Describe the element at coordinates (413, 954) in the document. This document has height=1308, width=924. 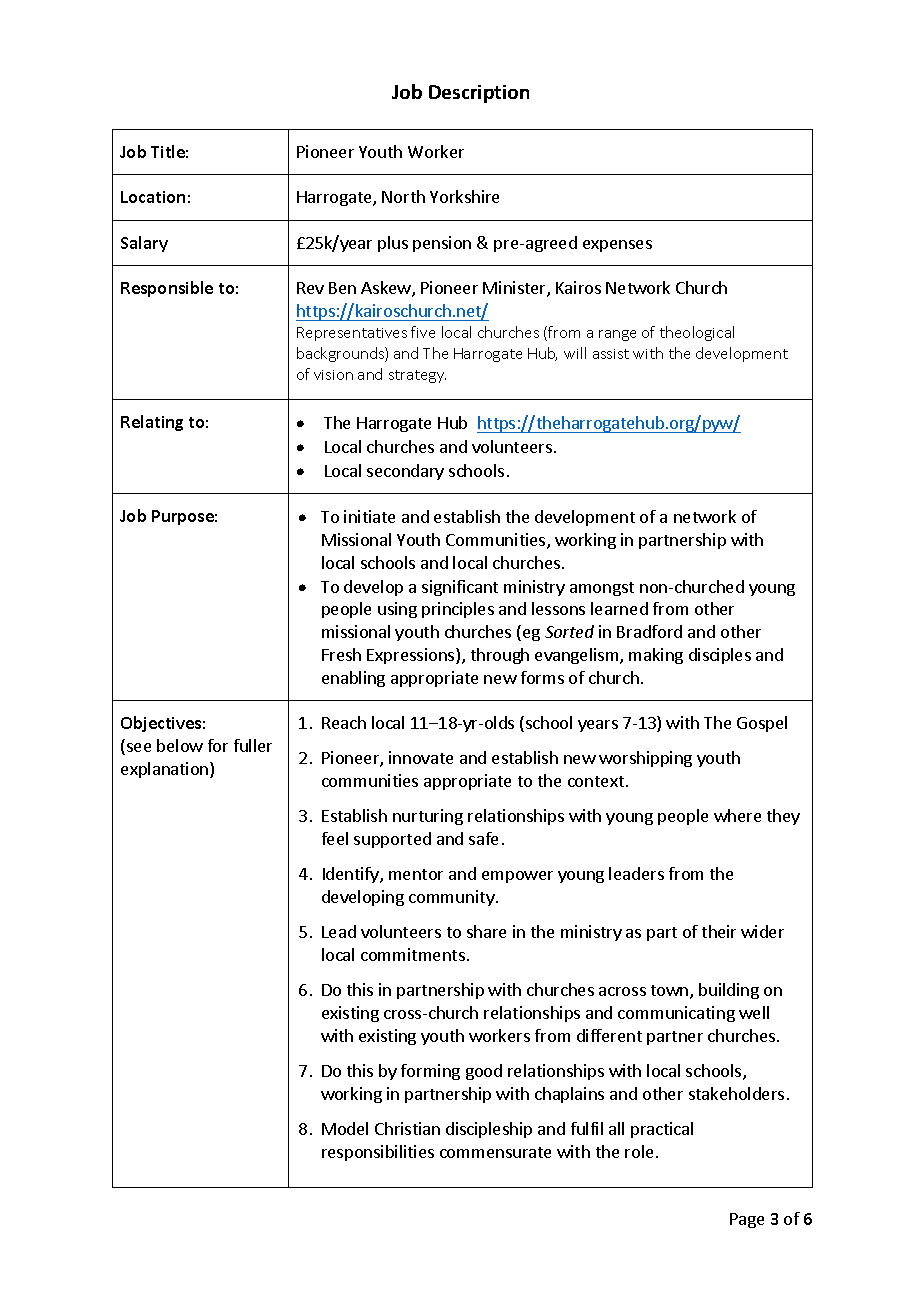
I see `commitments` at that location.
